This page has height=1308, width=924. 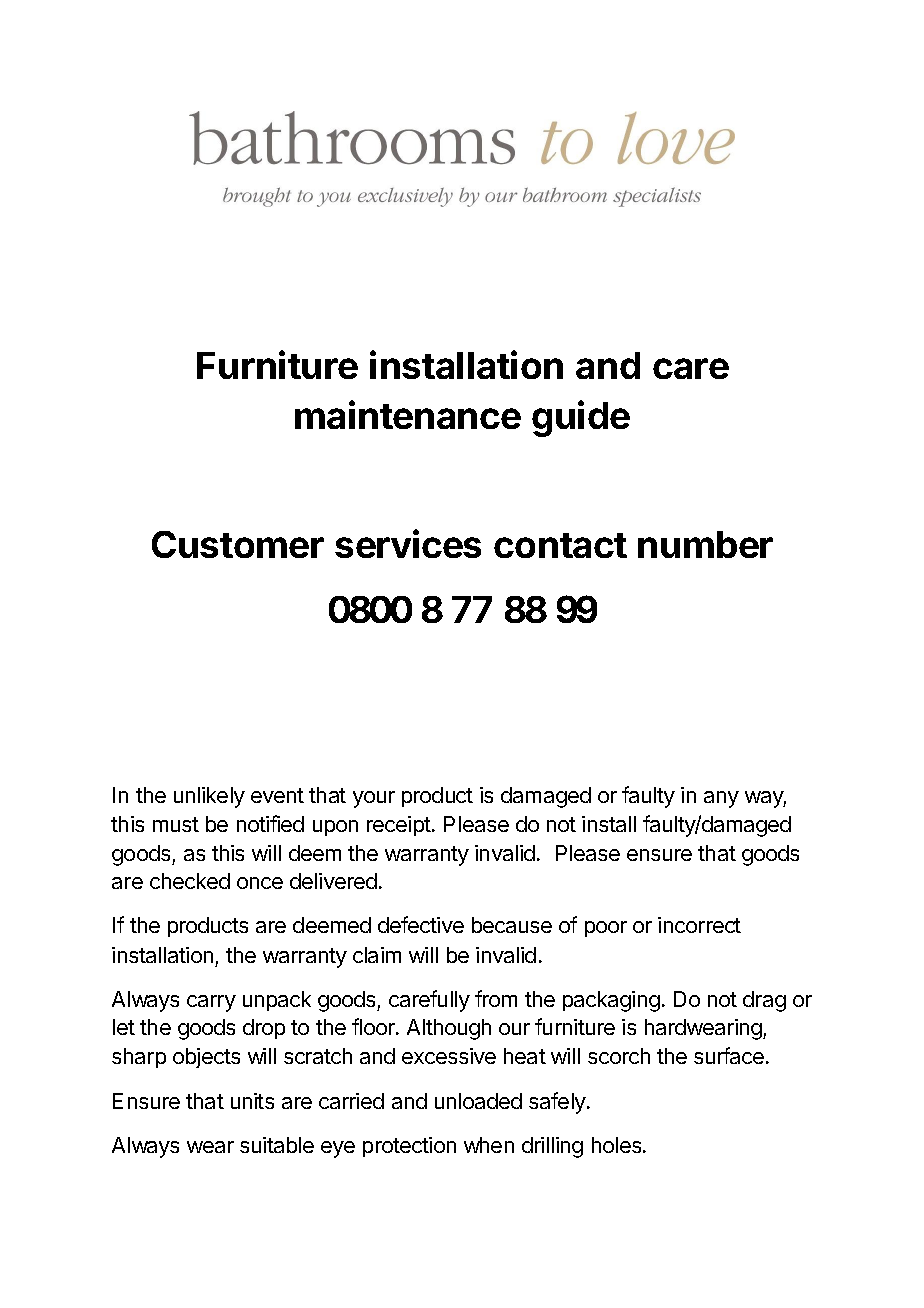 What do you see at coordinates (209, 797) in the page?
I see `unlikely` at bounding box center [209, 797].
